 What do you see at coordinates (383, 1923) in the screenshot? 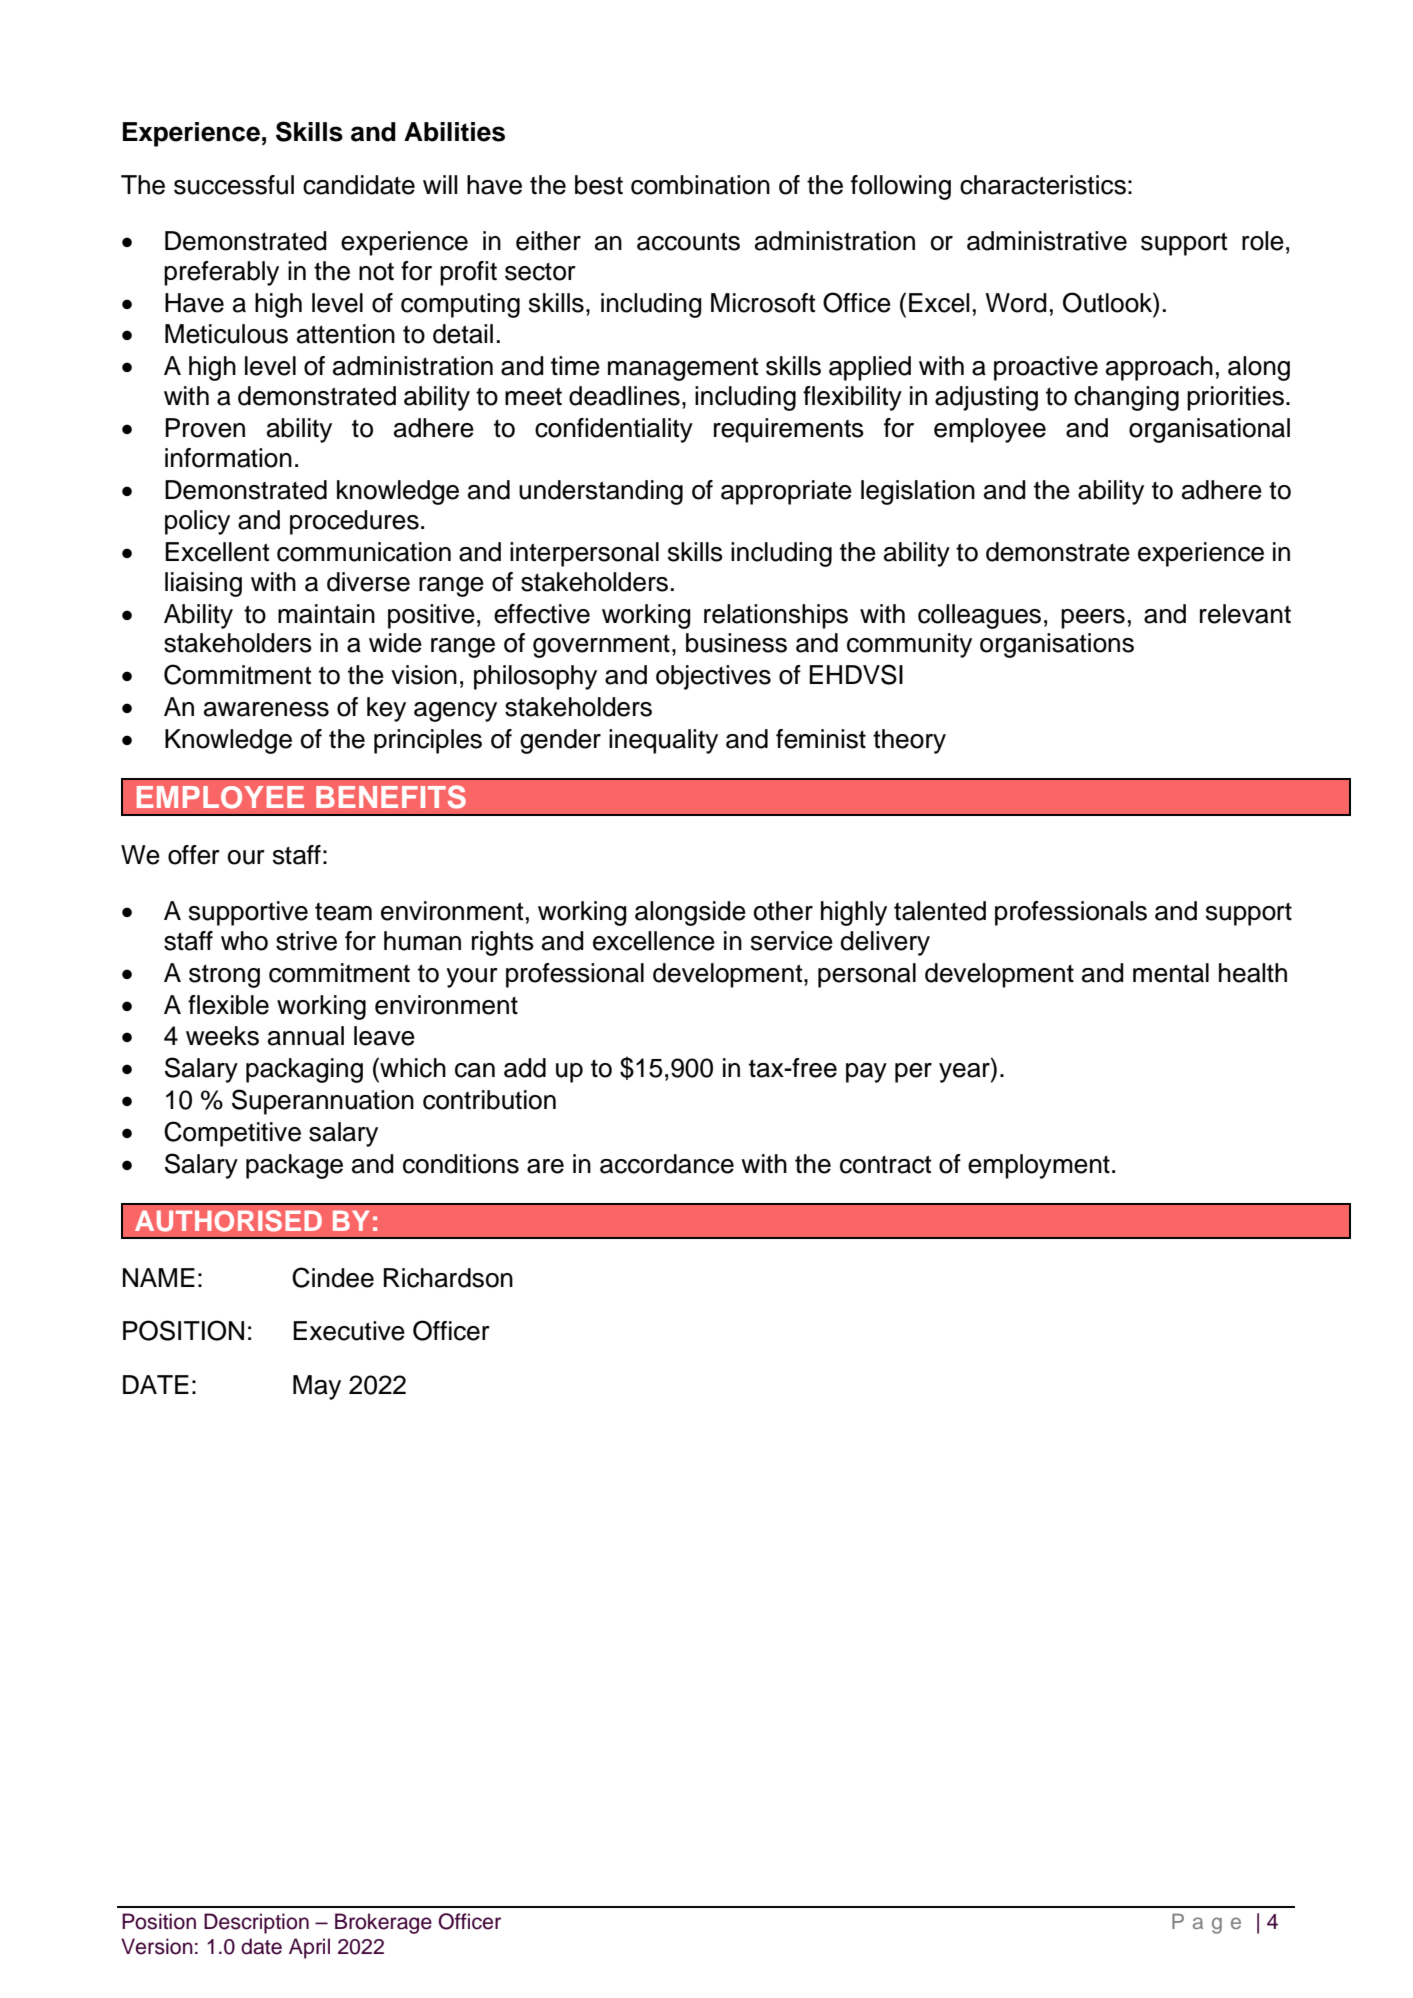
I see `Brokerage` at bounding box center [383, 1923].
